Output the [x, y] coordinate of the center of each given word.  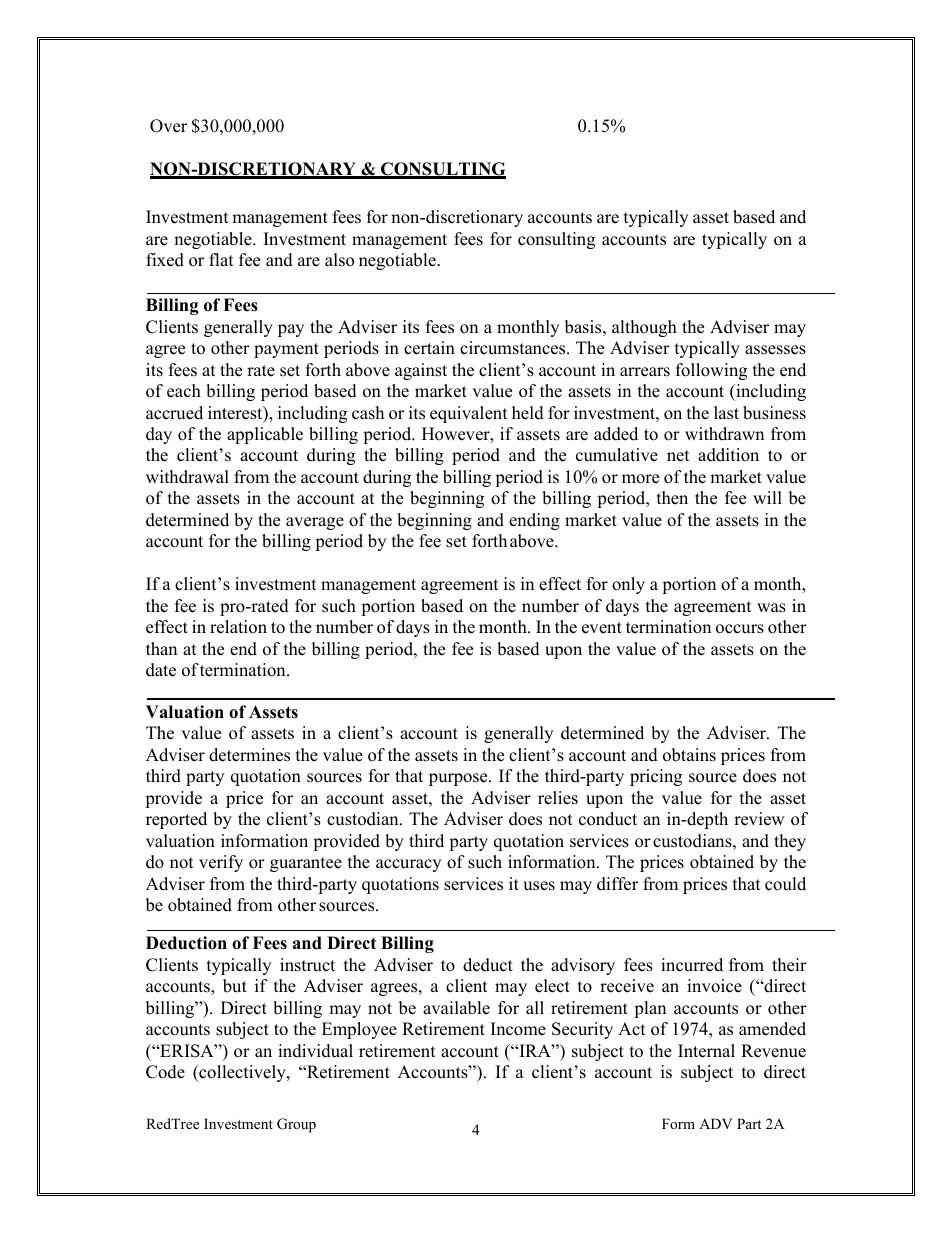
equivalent [469, 414]
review [759, 819]
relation [238, 627]
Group [296, 1125]
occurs [740, 629]
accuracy [408, 865]
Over [168, 126]
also [339, 260]
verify [221, 863]
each [184, 391]
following [711, 371]
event [602, 628]
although [644, 328]
